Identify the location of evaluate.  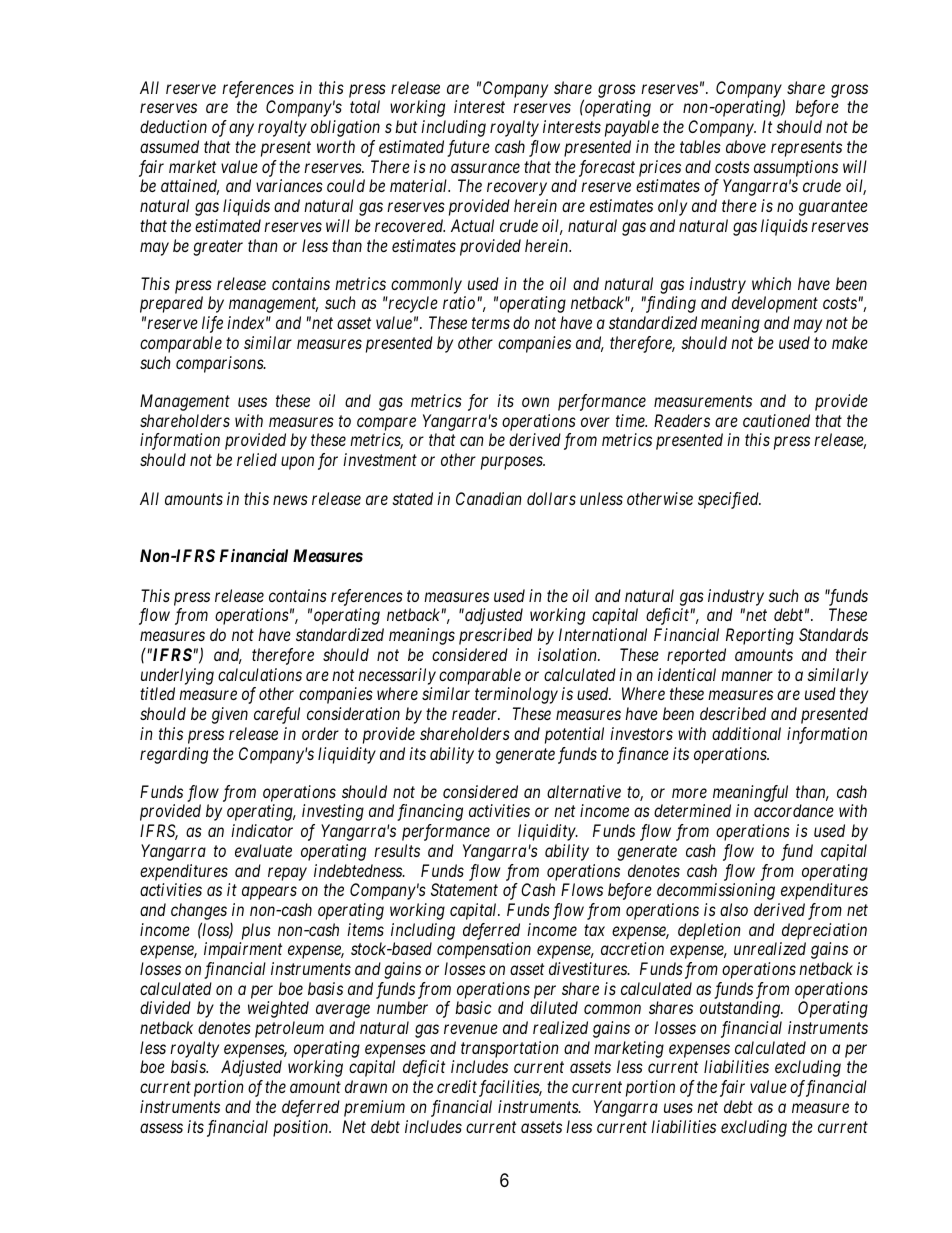
(263, 850).
